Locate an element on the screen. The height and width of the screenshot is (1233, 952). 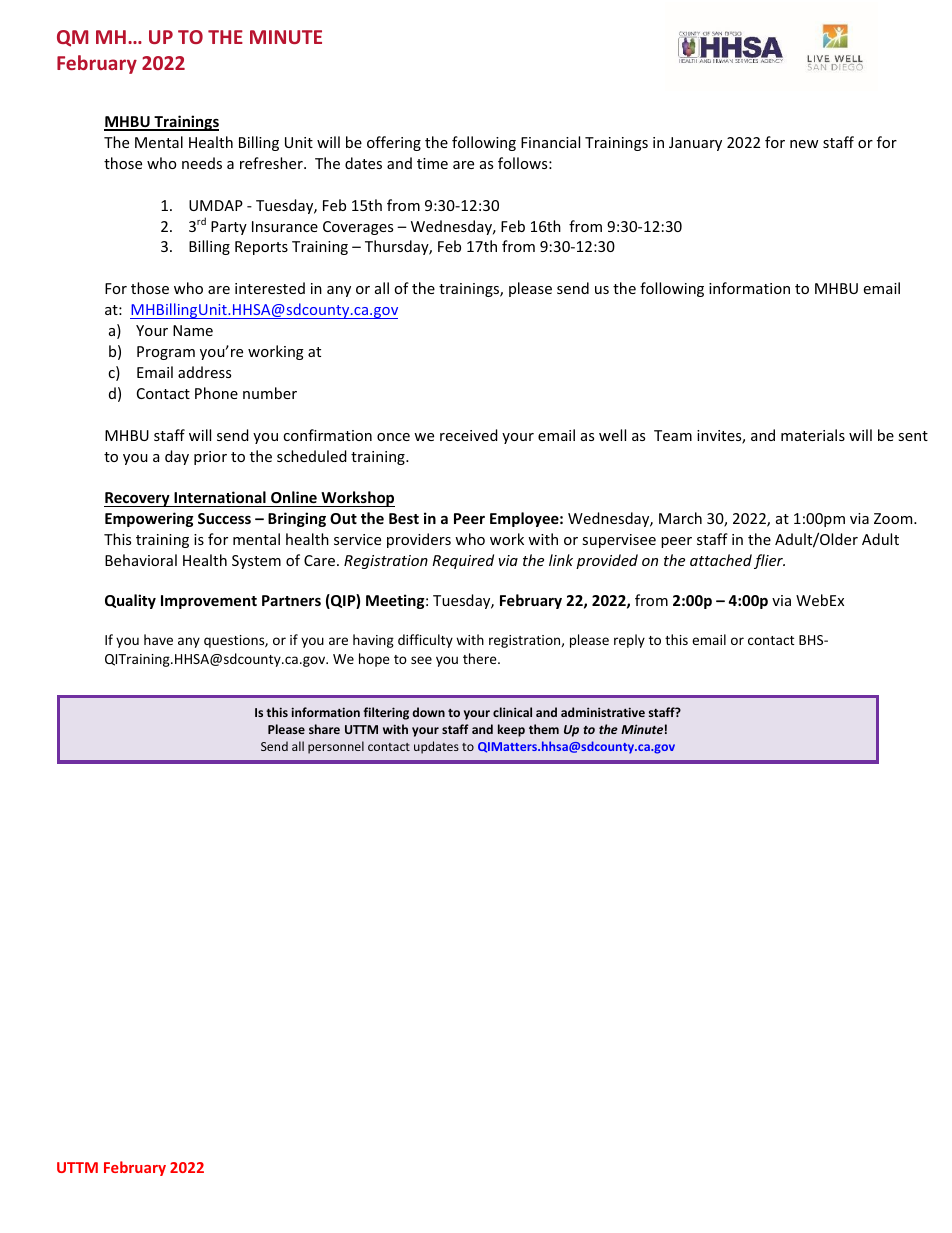
keep is located at coordinates (511, 730).
